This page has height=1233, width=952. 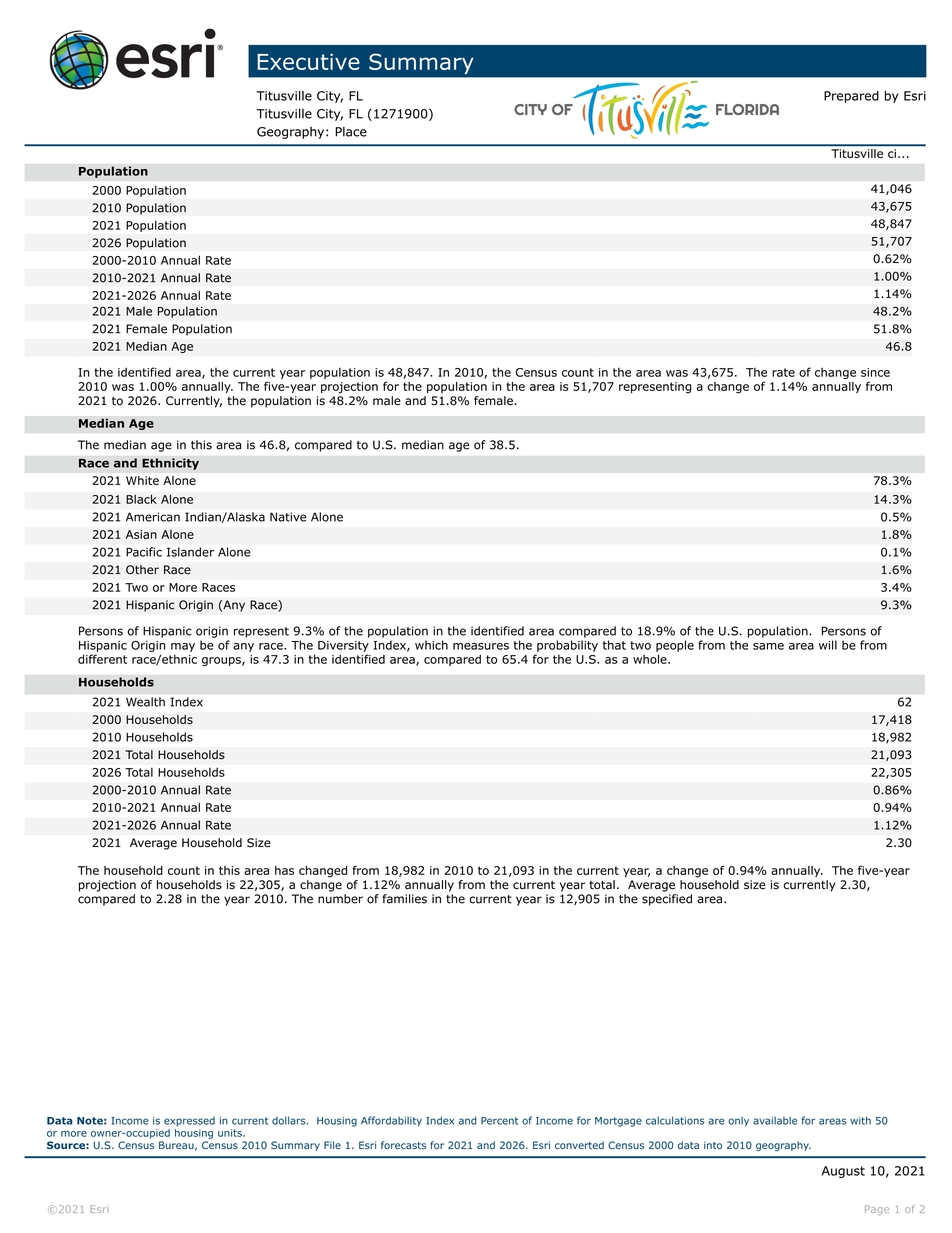 I want to click on same, so click(x=768, y=646).
